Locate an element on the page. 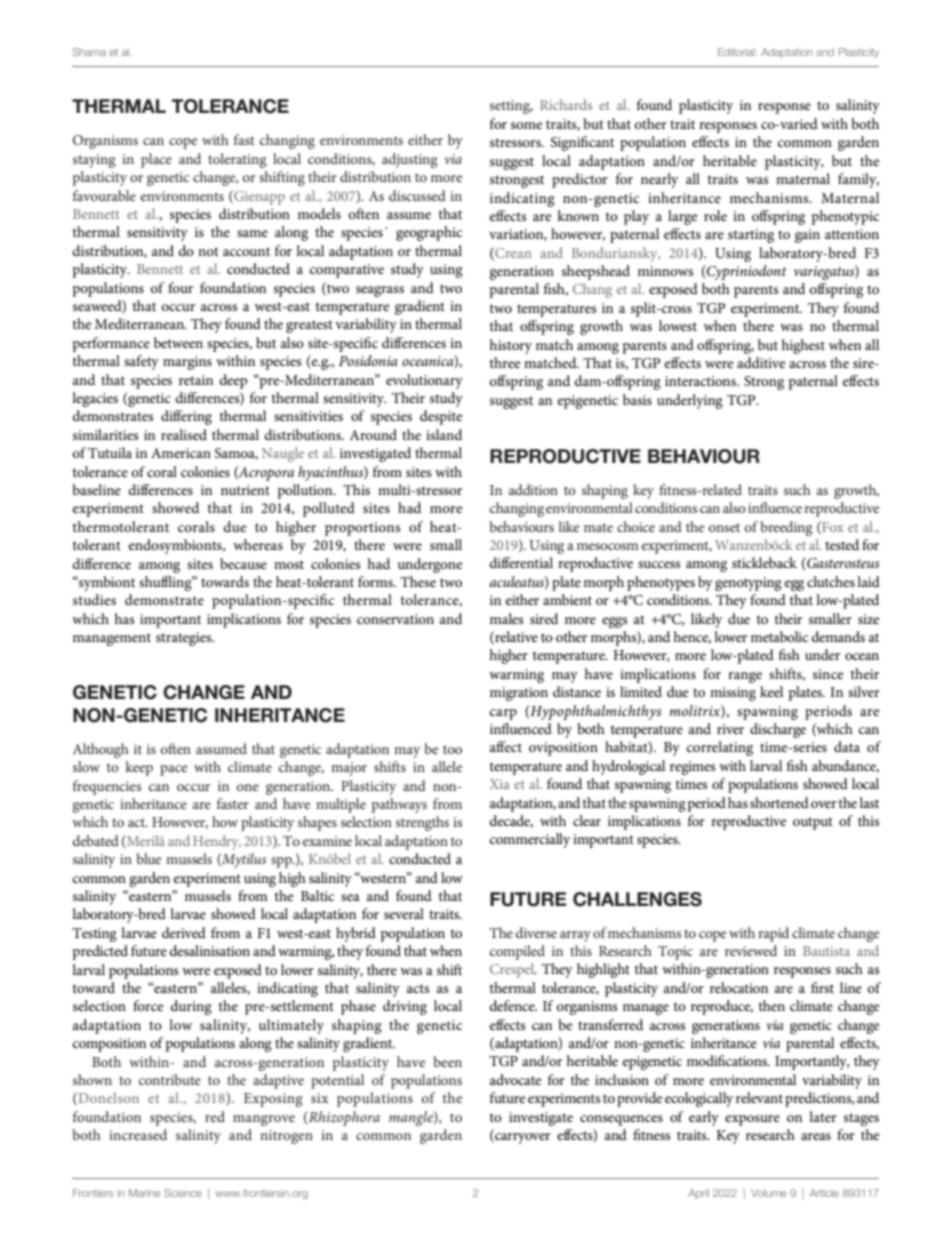 This image has height=1247, width=952. retain is located at coordinates (196, 380).
